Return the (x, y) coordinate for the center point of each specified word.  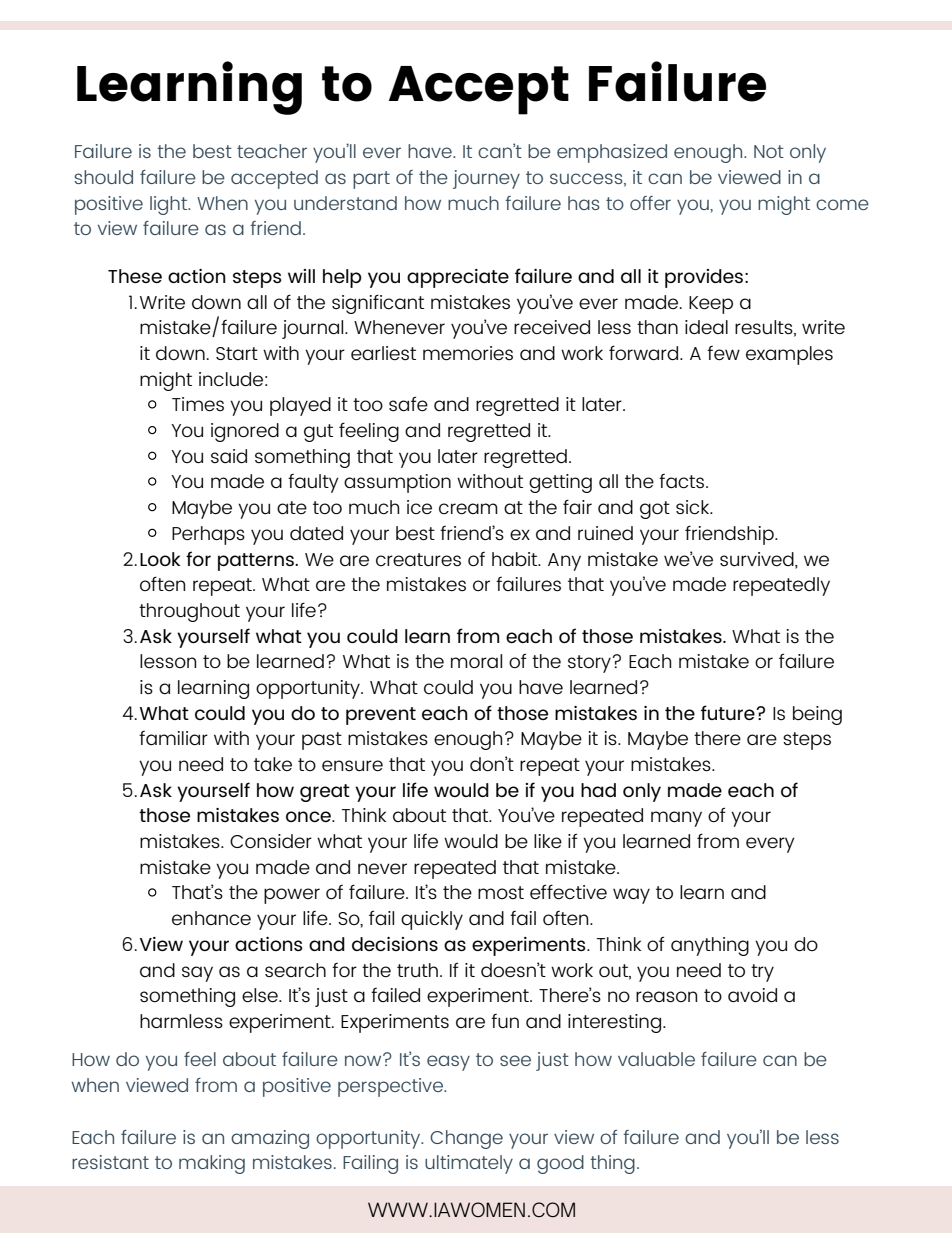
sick (694, 507)
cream (468, 508)
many (676, 819)
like (548, 841)
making (212, 1164)
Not (769, 151)
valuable (656, 1059)
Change (466, 1139)
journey (486, 179)
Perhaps (208, 535)
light (169, 205)
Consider (271, 841)
